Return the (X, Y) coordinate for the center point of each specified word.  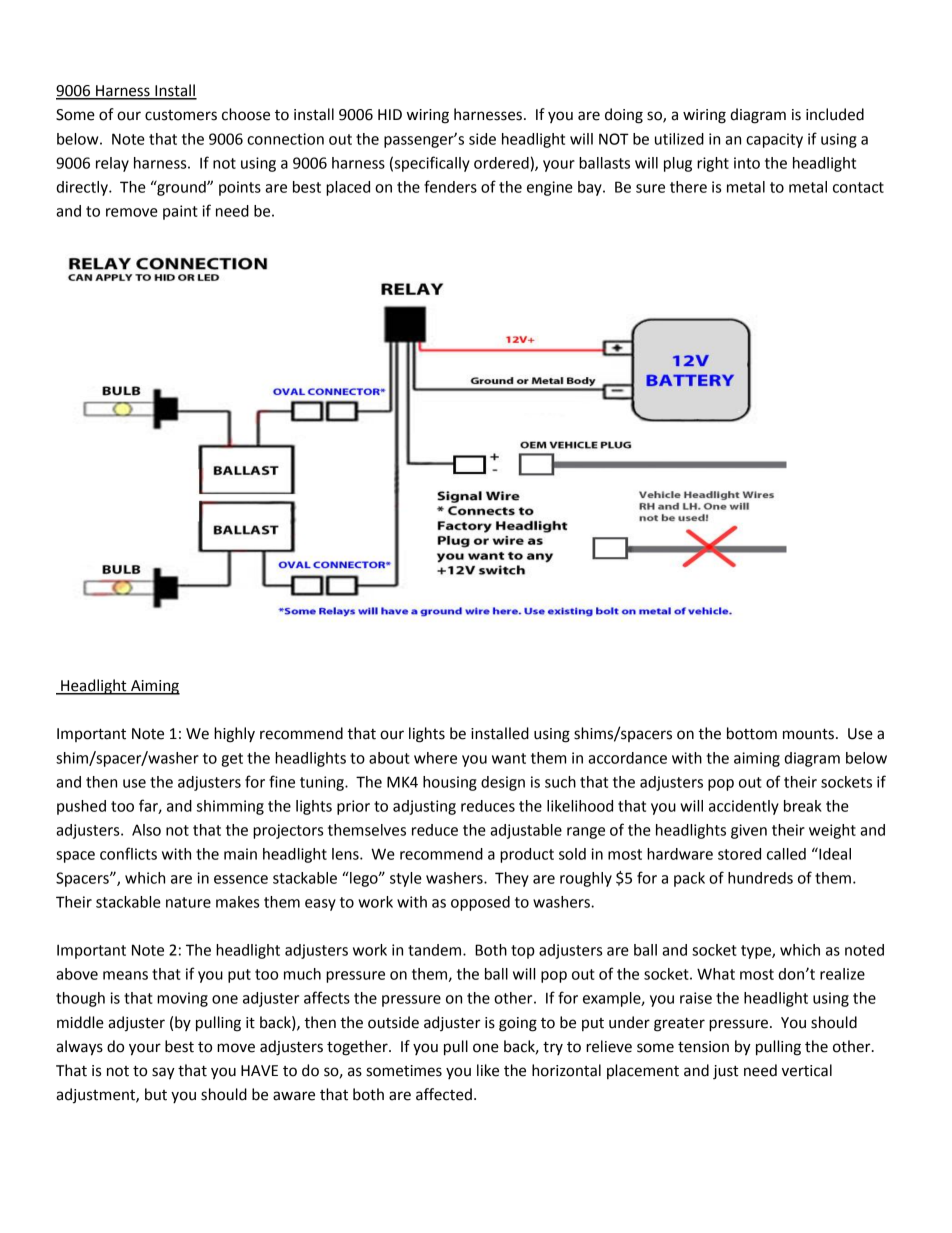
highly (234, 735)
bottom (752, 733)
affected (444, 1094)
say (163, 1073)
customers (181, 115)
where (435, 758)
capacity (774, 140)
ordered (501, 163)
